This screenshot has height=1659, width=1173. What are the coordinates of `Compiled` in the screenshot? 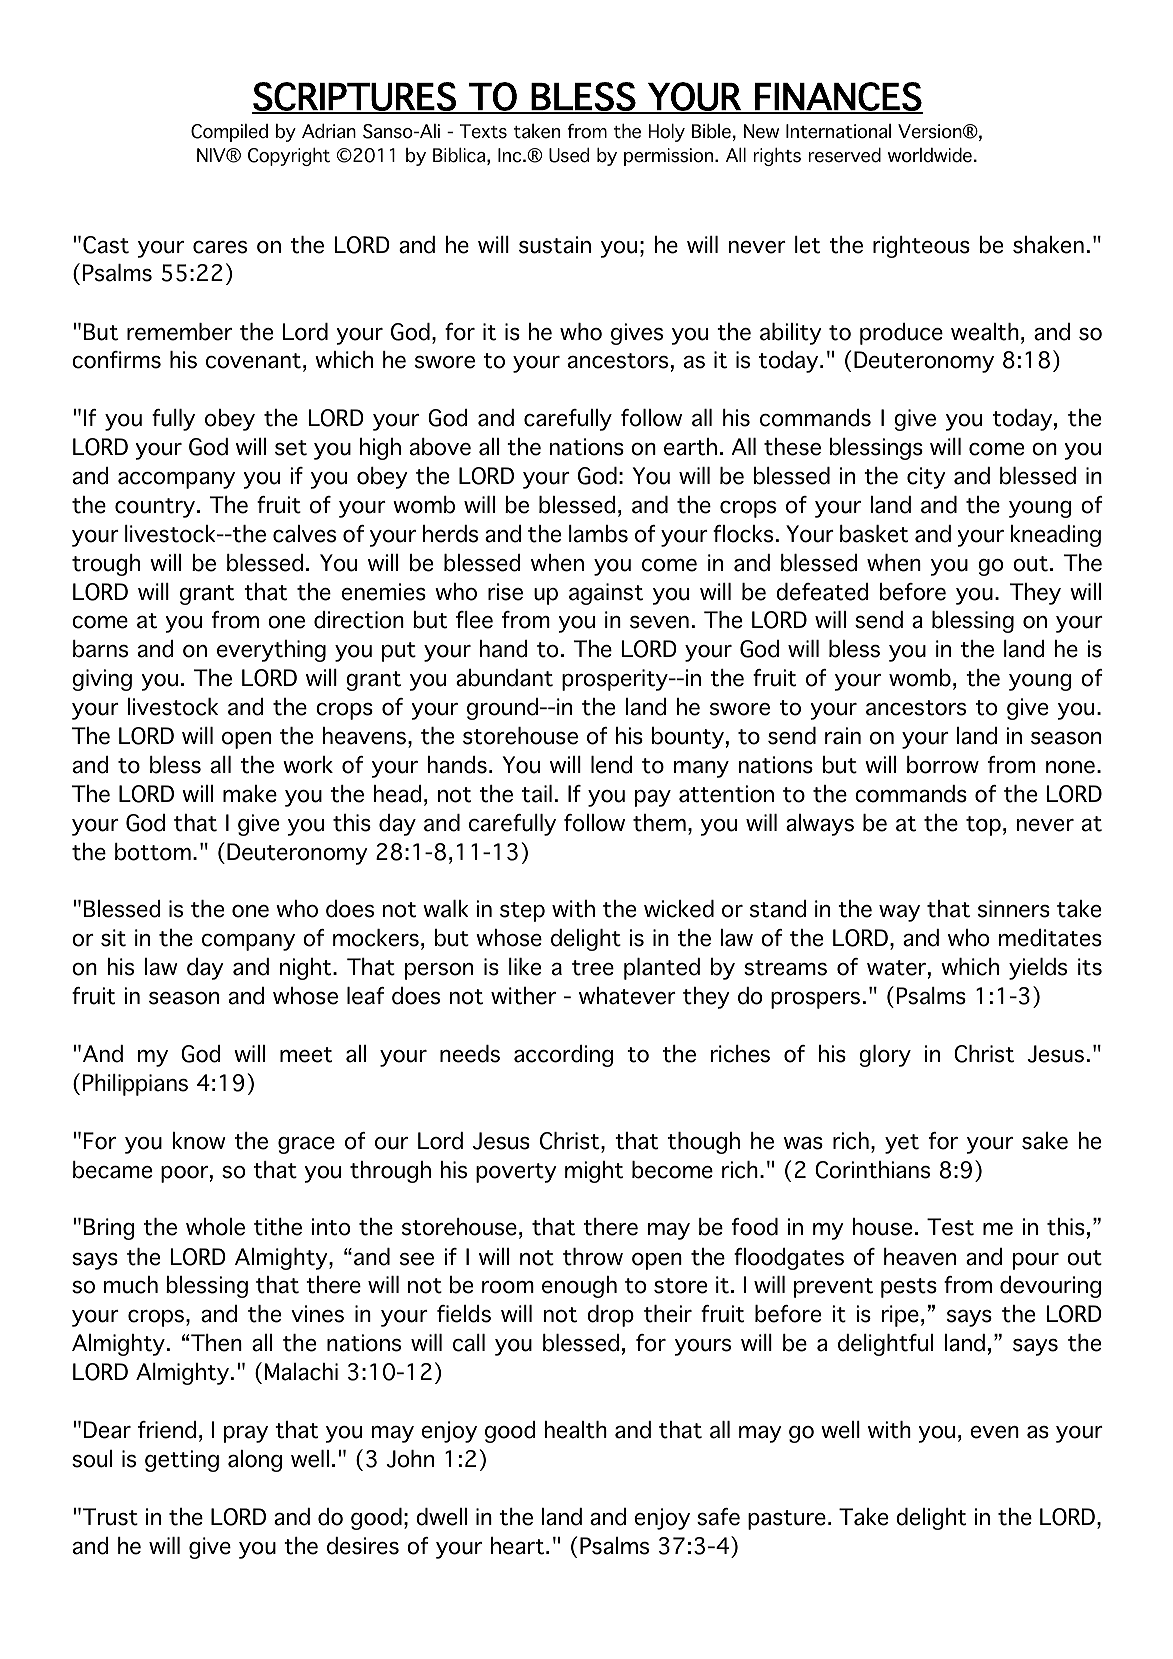 It's located at (229, 133).
